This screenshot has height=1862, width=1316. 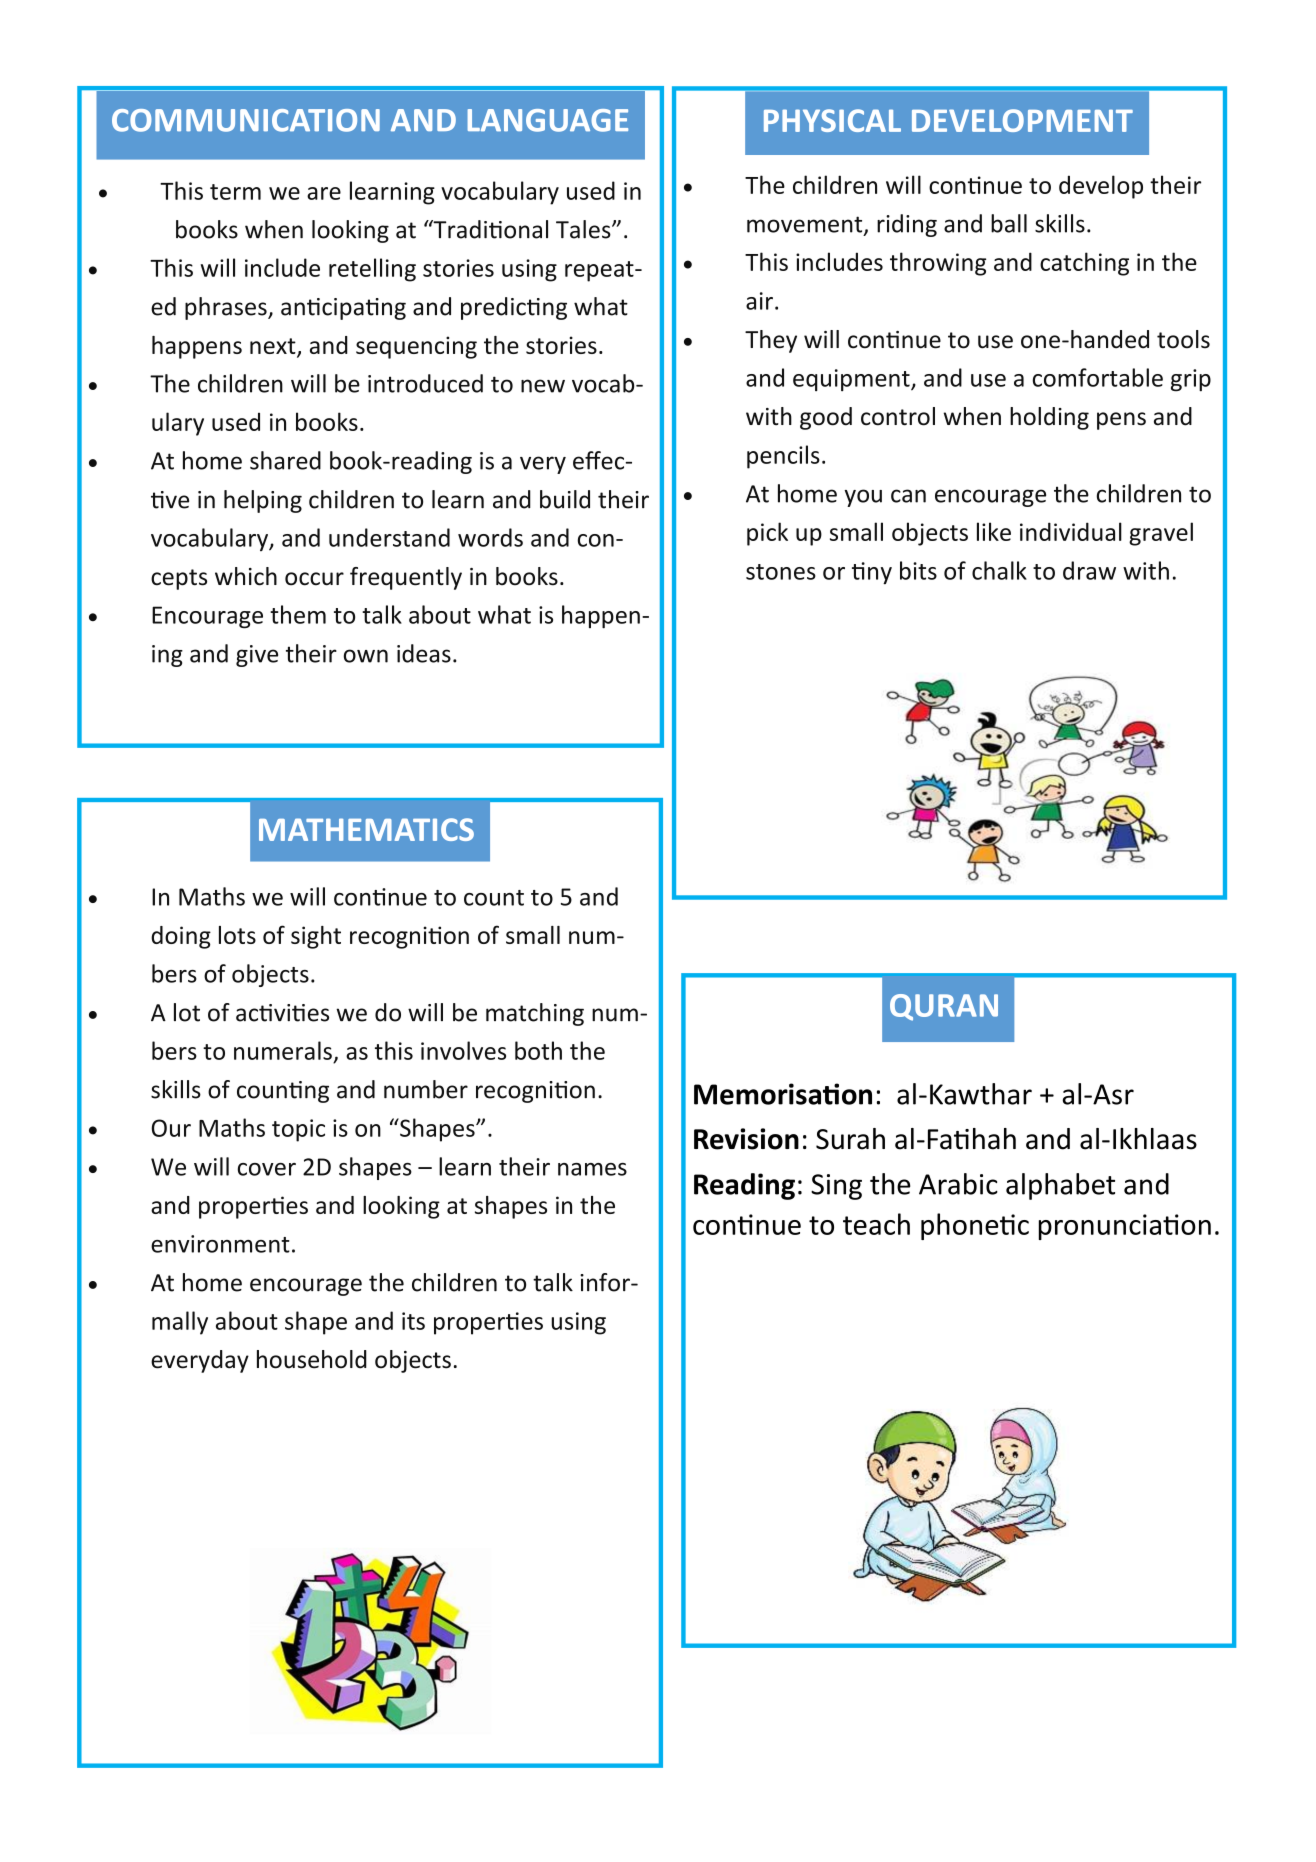 I want to click on draw, so click(x=1089, y=570).
